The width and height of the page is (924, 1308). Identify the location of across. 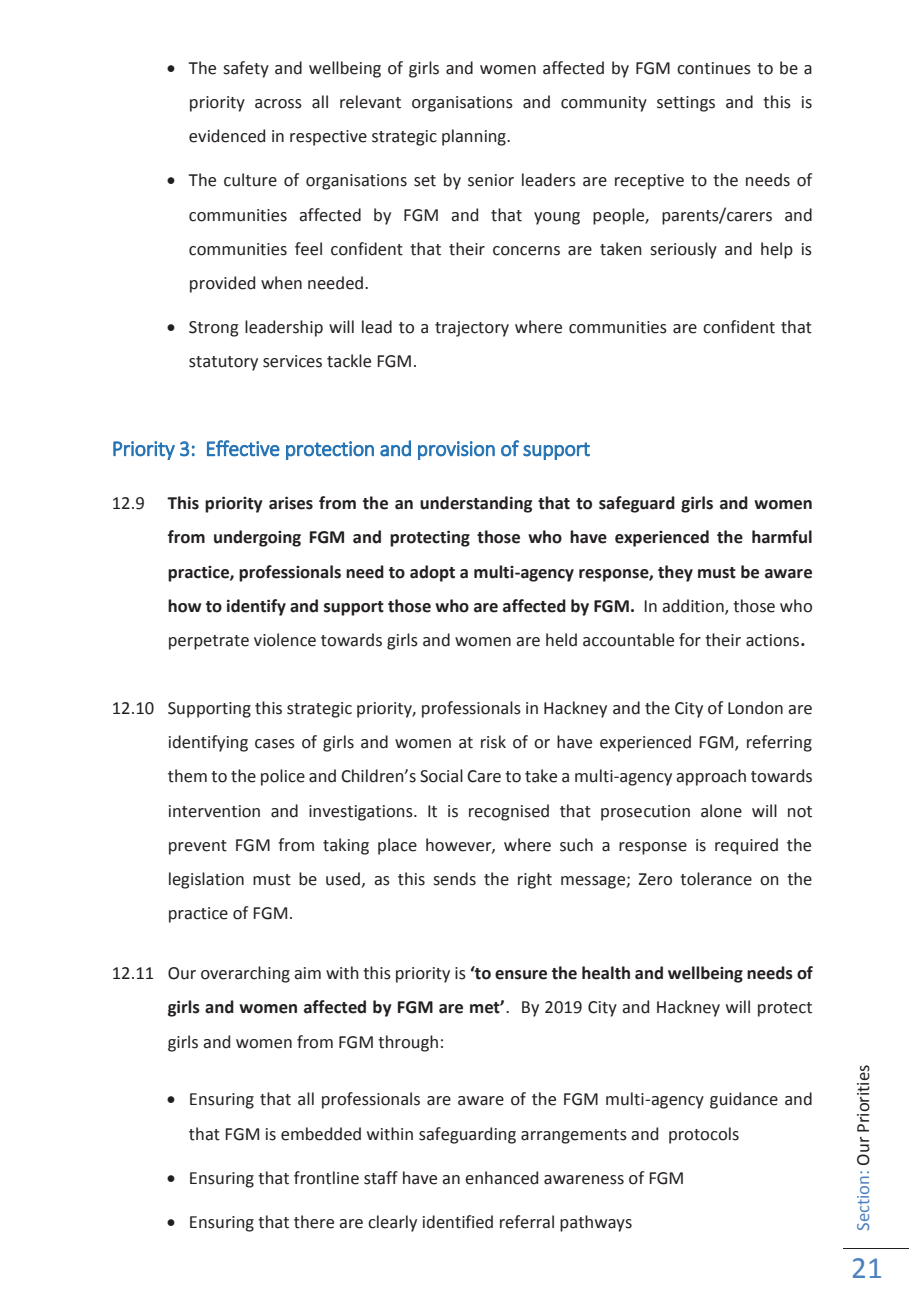
(278, 104).
